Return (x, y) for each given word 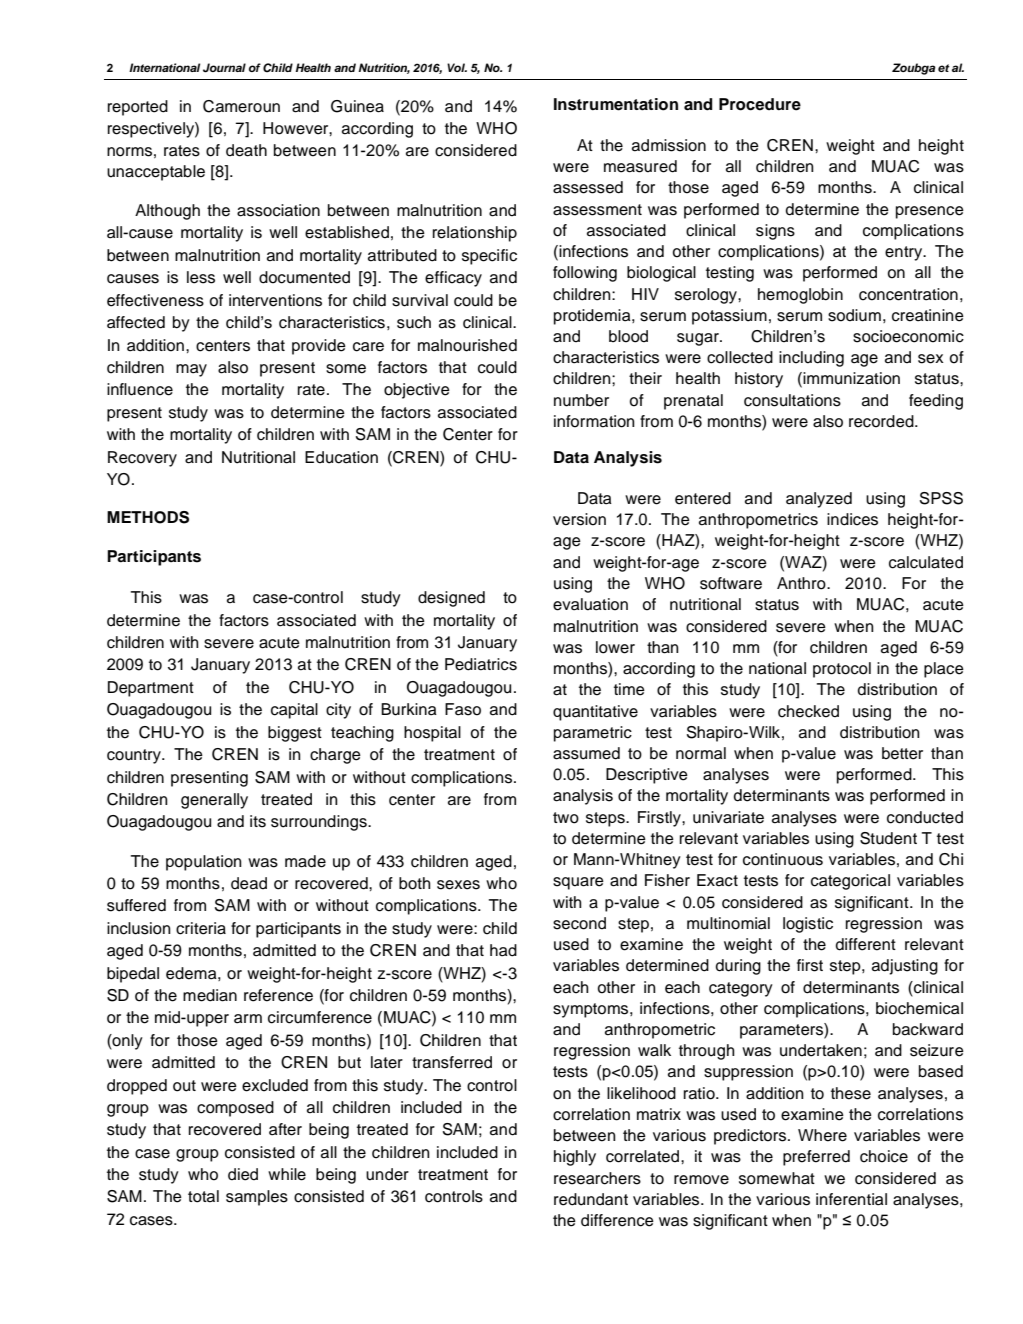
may (191, 370)
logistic (808, 925)
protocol (842, 670)
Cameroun (241, 106)
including (811, 359)
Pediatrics (481, 664)
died (243, 1174)
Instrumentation (616, 104)
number (581, 400)
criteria (201, 928)
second (579, 923)
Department (151, 689)
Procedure (760, 104)
